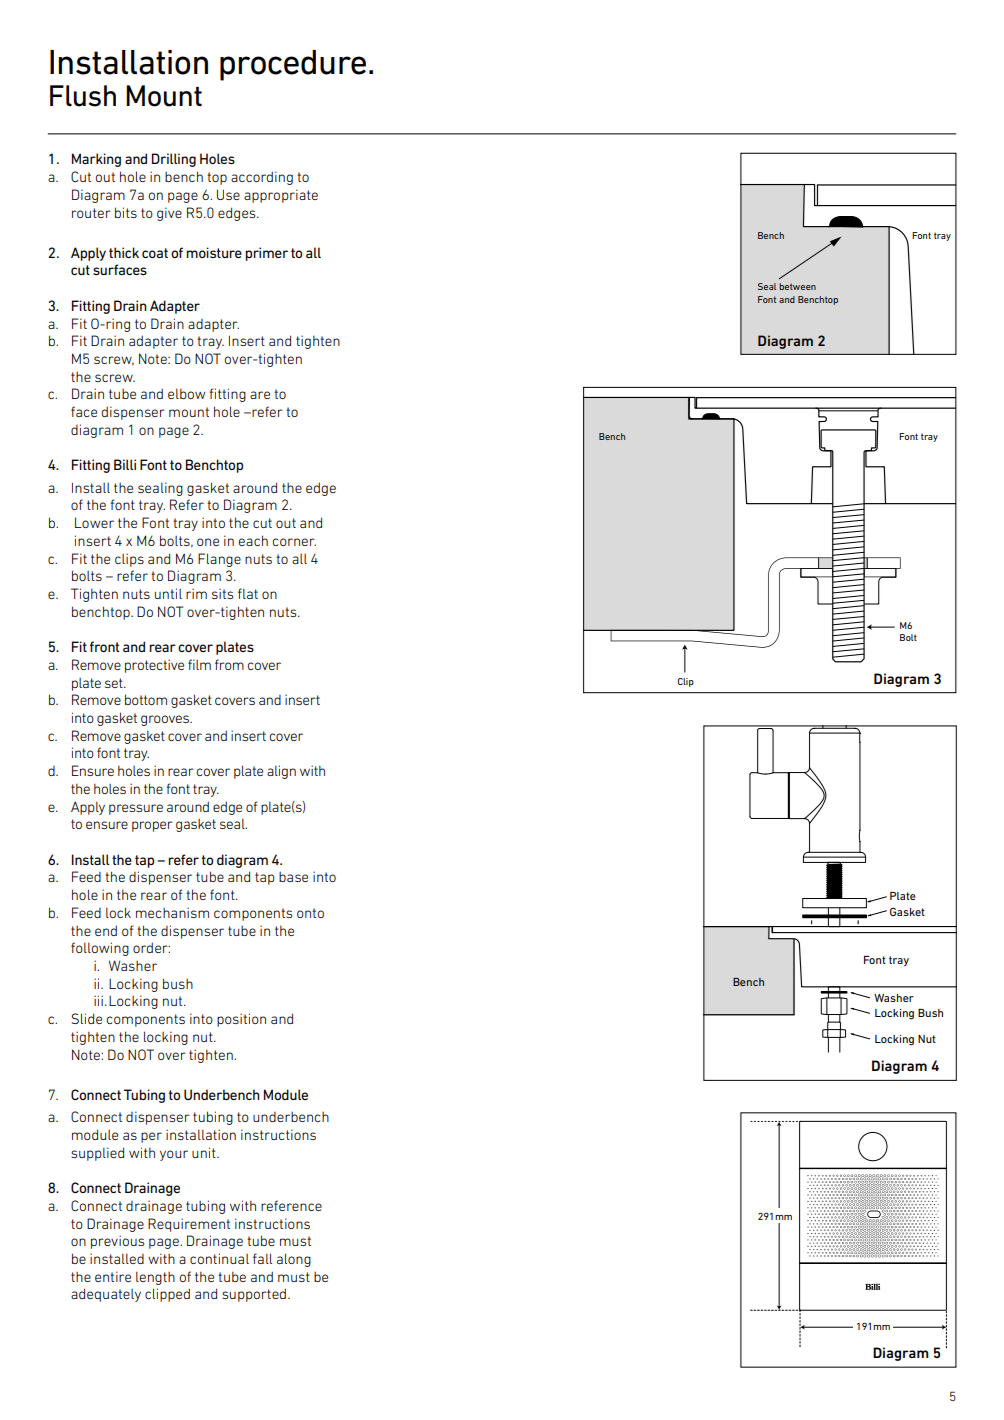 This image has height=1420, width=1004. I want to click on are, so click(260, 395).
